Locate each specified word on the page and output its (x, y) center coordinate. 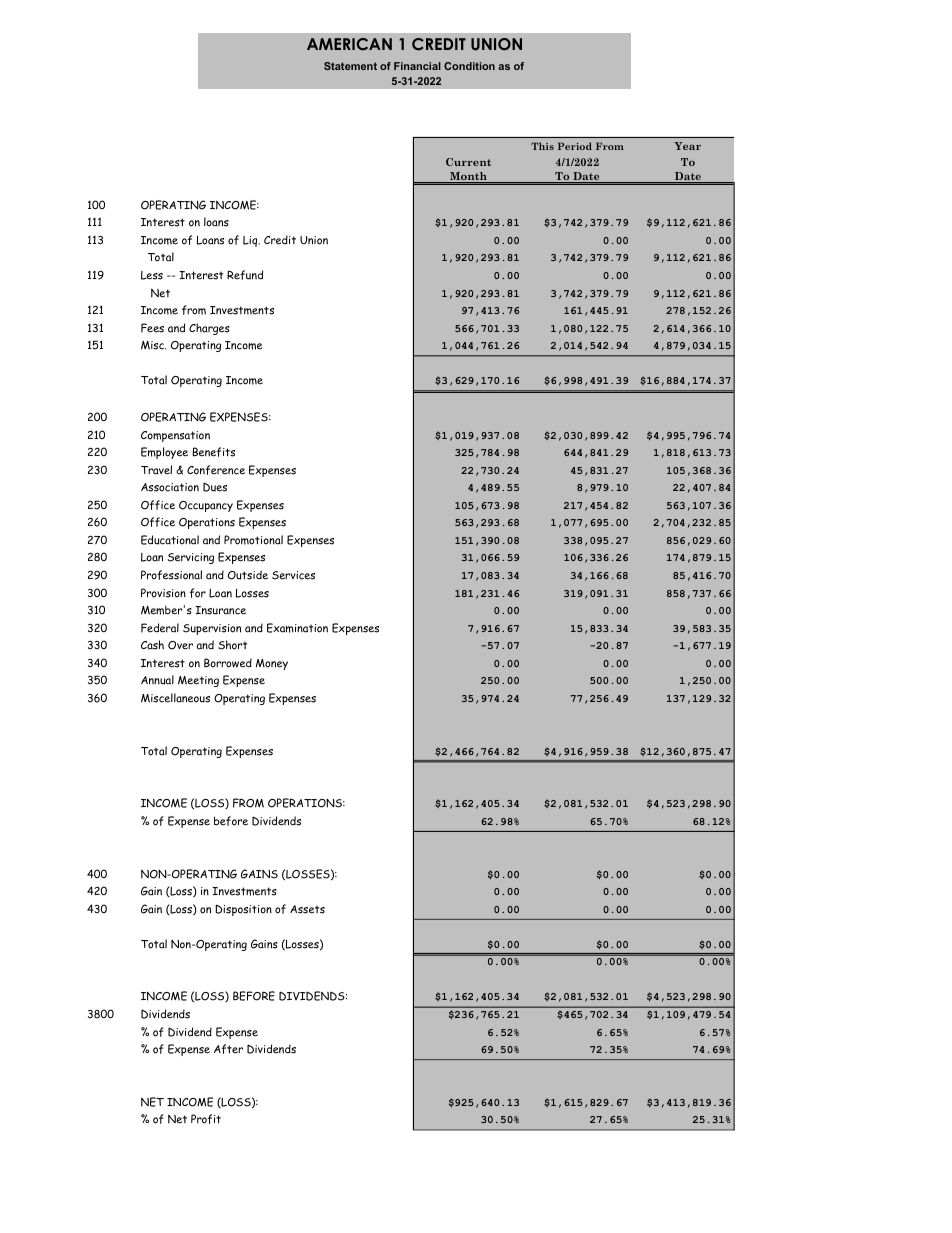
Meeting (198, 681)
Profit (206, 1119)
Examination (297, 628)
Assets (307, 909)
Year (687, 146)
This (542, 146)
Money (272, 664)
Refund (245, 275)
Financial (417, 66)
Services (293, 575)
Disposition (243, 910)
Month (468, 177)
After (228, 1049)
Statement (350, 66)
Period (575, 146)
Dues (215, 487)
